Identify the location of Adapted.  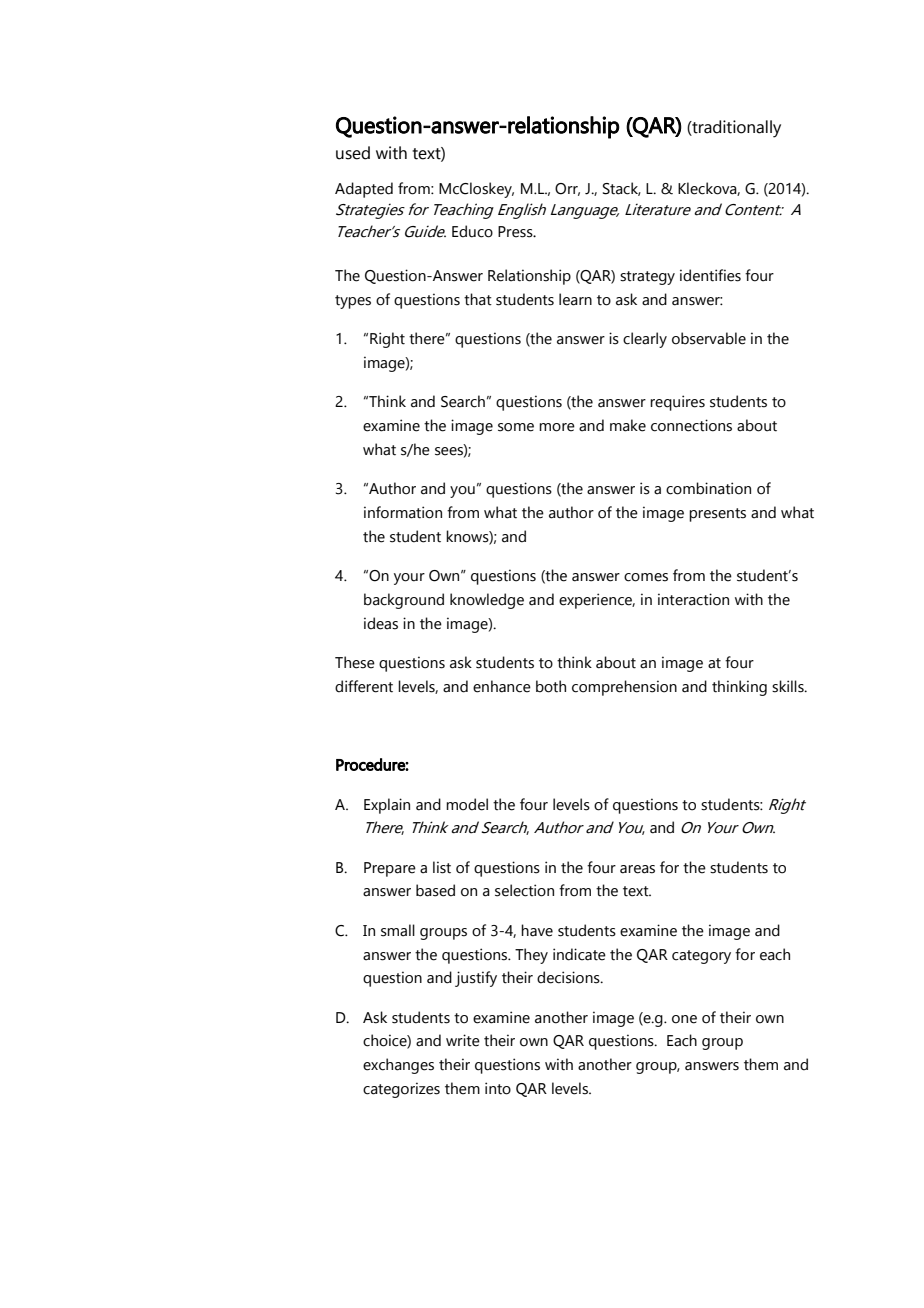
(364, 190).
